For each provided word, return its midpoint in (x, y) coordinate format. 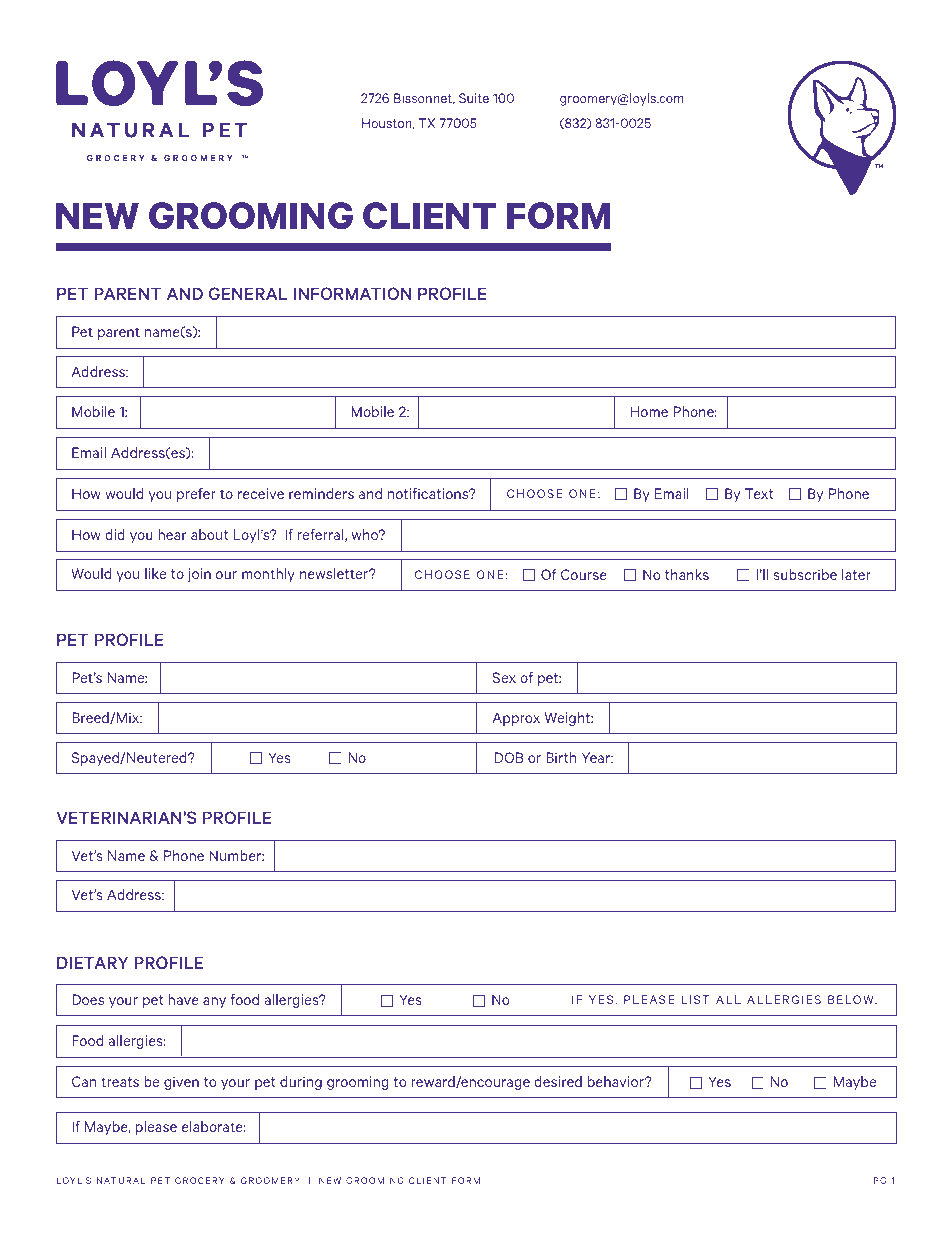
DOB (509, 757)
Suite (474, 98)
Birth (561, 757)
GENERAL (248, 293)
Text (759, 493)
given (181, 1083)
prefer (196, 495)
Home (649, 411)
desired (558, 1081)
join (199, 575)
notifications (429, 493)
